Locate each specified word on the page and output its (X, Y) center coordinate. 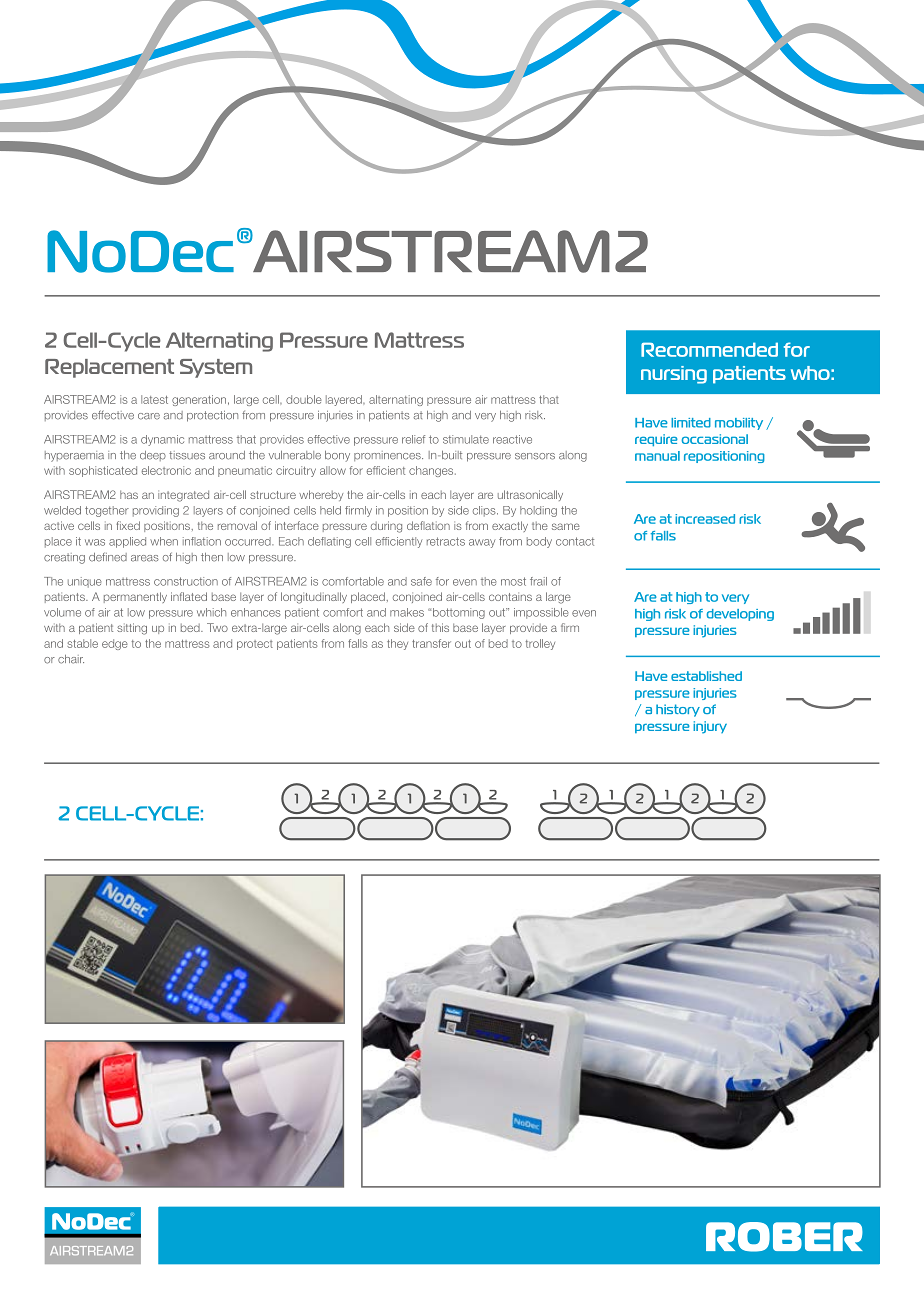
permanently (135, 597)
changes (432, 471)
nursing (674, 375)
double (304, 399)
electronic (166, 470)
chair (71, 659)
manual (657, 456)
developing (740, 615)
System (216, 368)
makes (407, 612)
